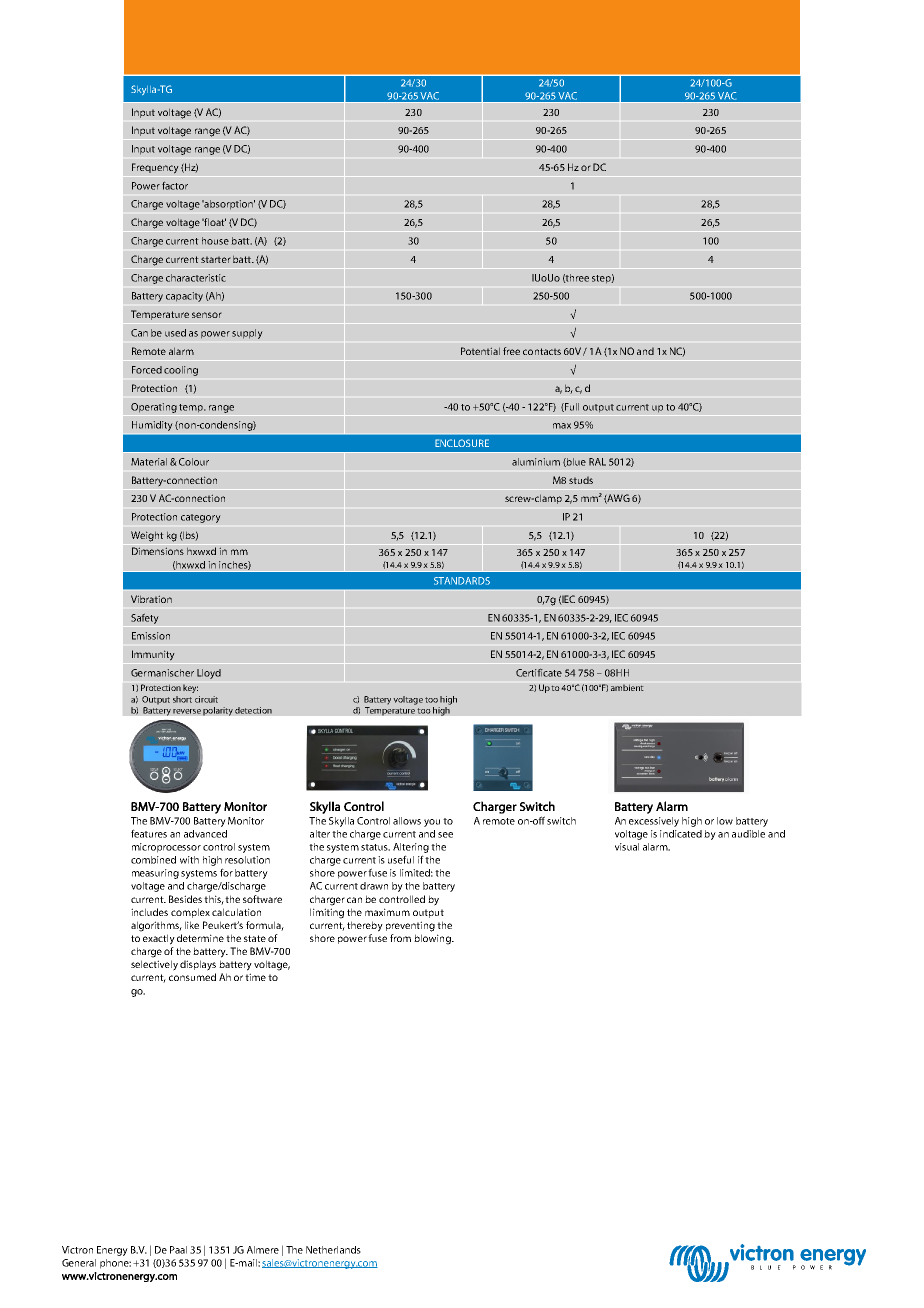  What do you see at coordinates (178, 1250) in the image?
I see `Paal` at bounding box center [178, 1250].
